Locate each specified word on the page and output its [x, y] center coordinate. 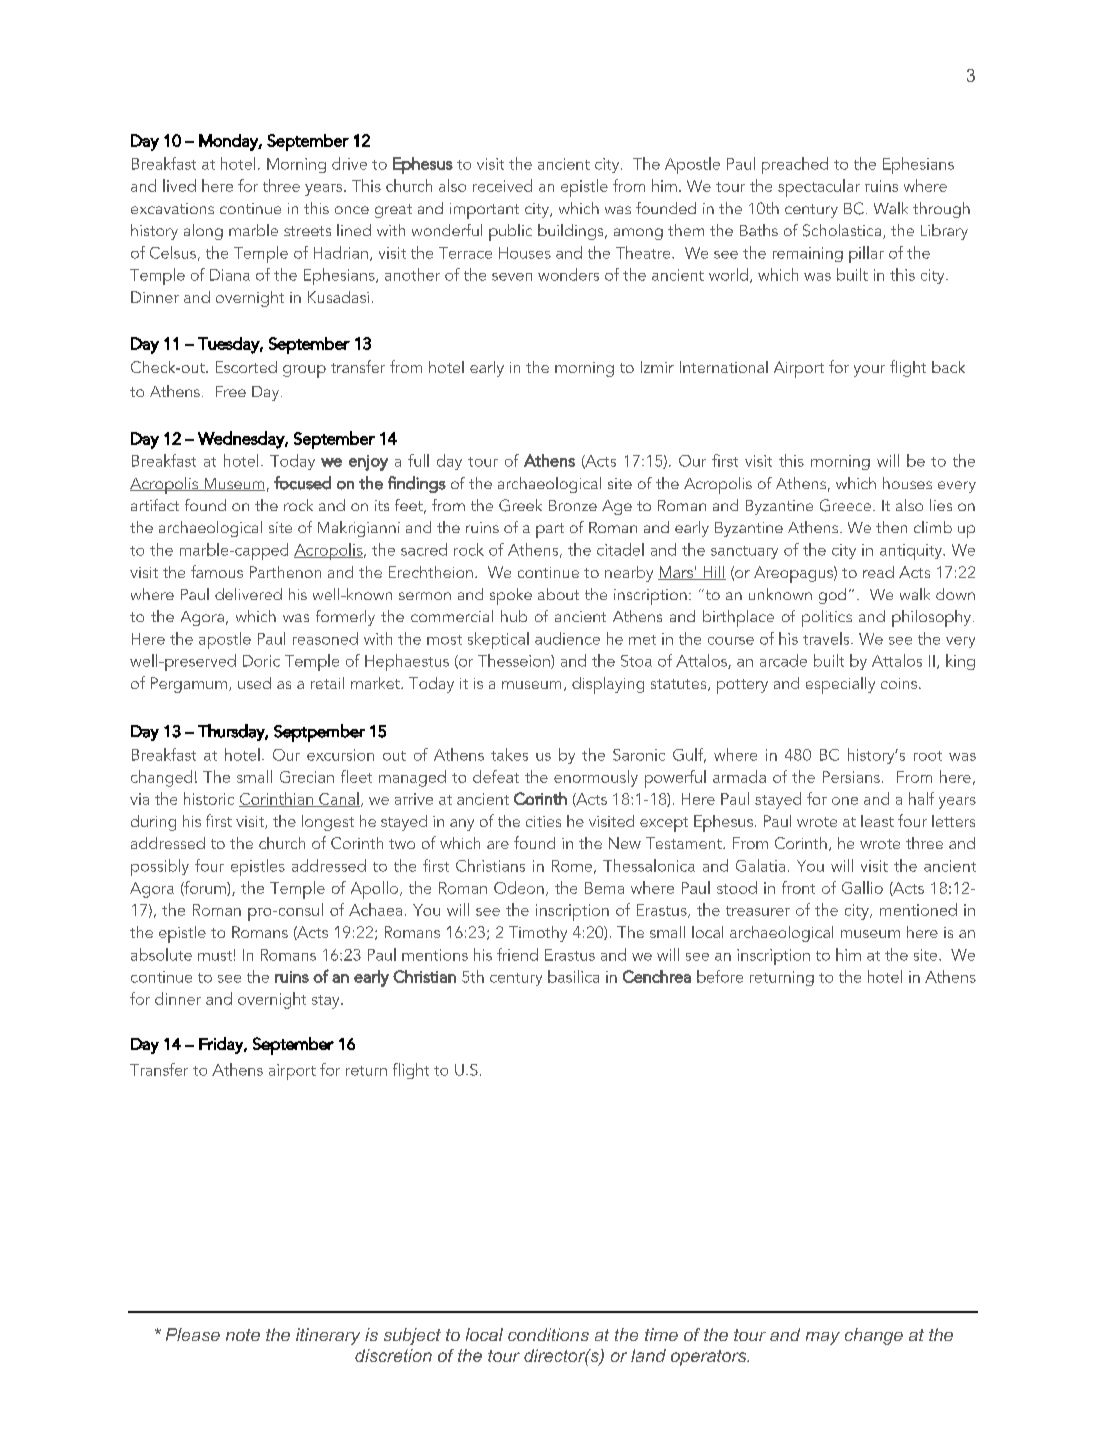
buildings [572, 232]
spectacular [819, 188]
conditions [548, 1334]
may [823, 1338]
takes [509, 754]
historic [209, 798]
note [243, 1335]
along [203, 232]
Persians [851, 777]
